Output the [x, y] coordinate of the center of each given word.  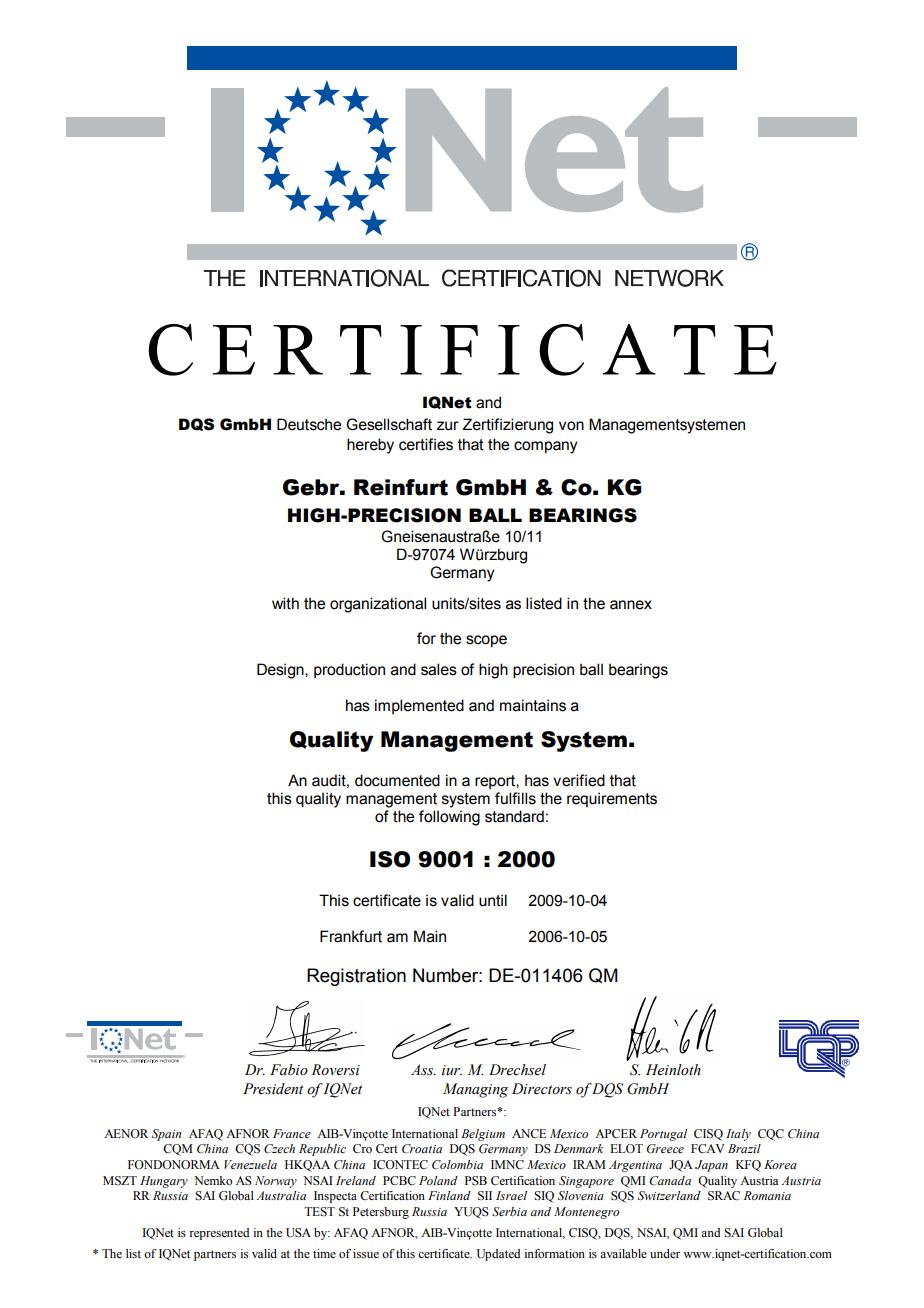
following [449, 818]
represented [219, 1234]
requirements [612, 799]
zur [448, 426]
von [571, 426]
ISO [390, 859]
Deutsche [309, 424]
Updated [498, 1255]
